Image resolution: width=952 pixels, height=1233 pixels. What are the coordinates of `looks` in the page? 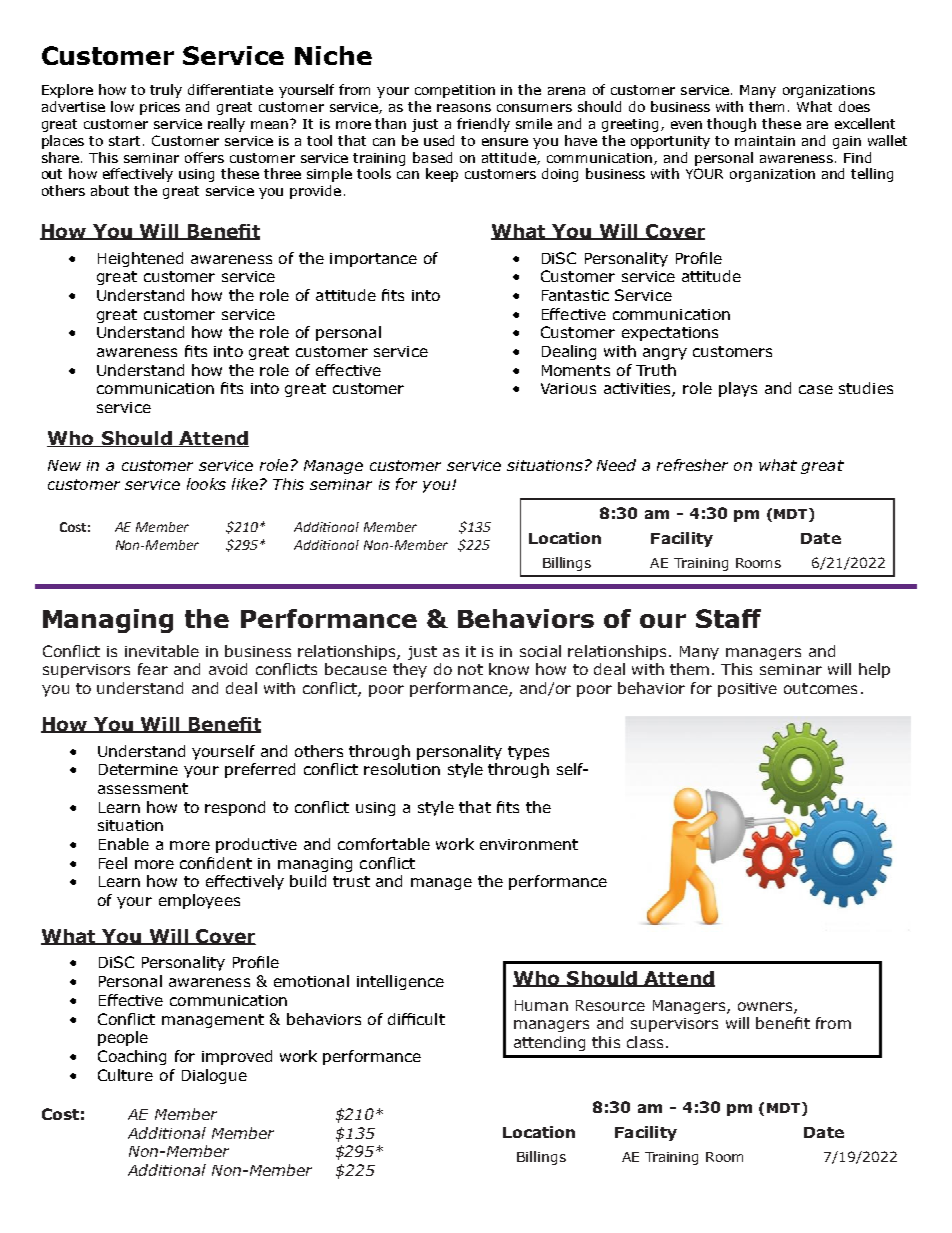 It's located at (206, 484).
